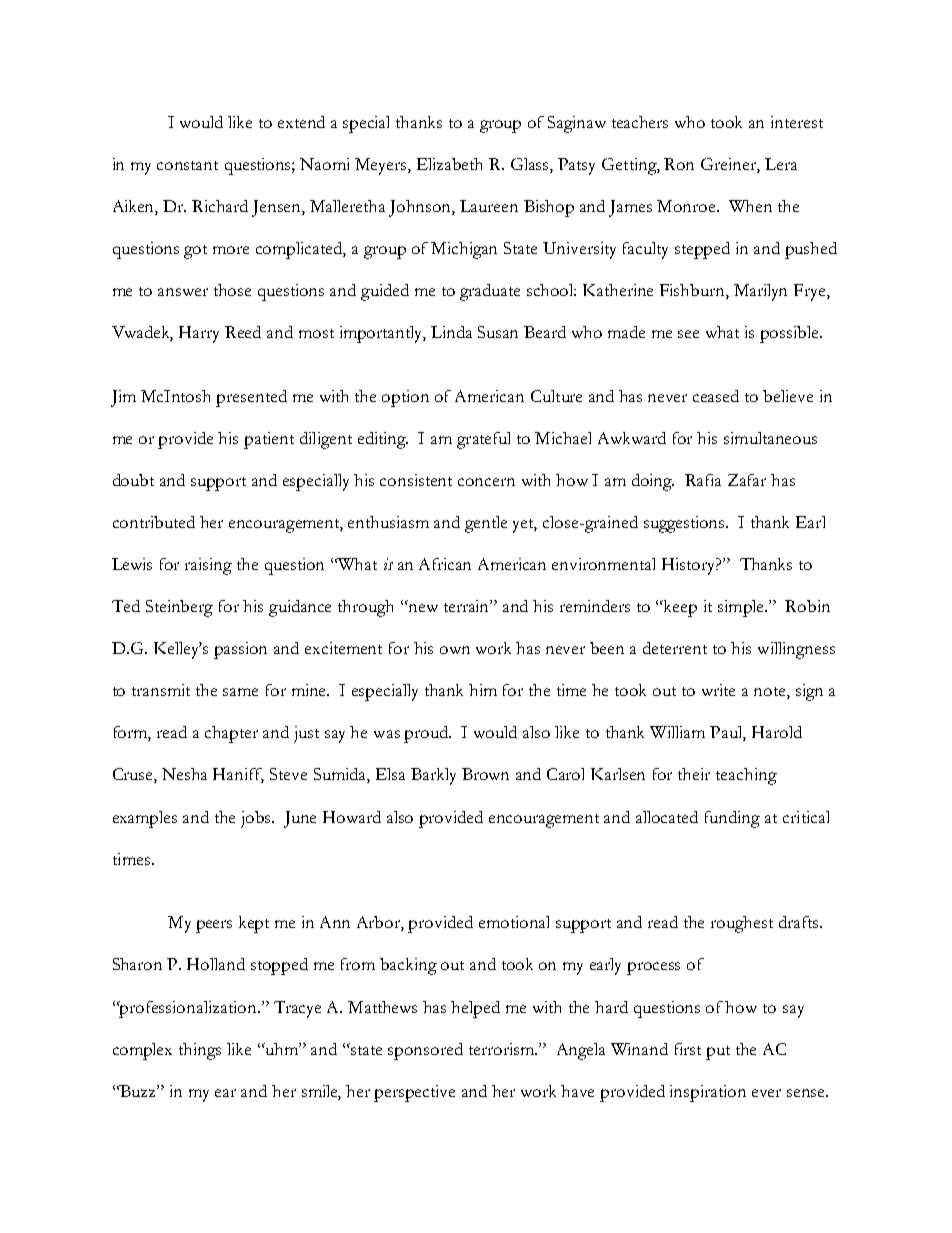  Describe the element at coordinates (449, 164) in the page. I see `Elizabeth` at that location.
